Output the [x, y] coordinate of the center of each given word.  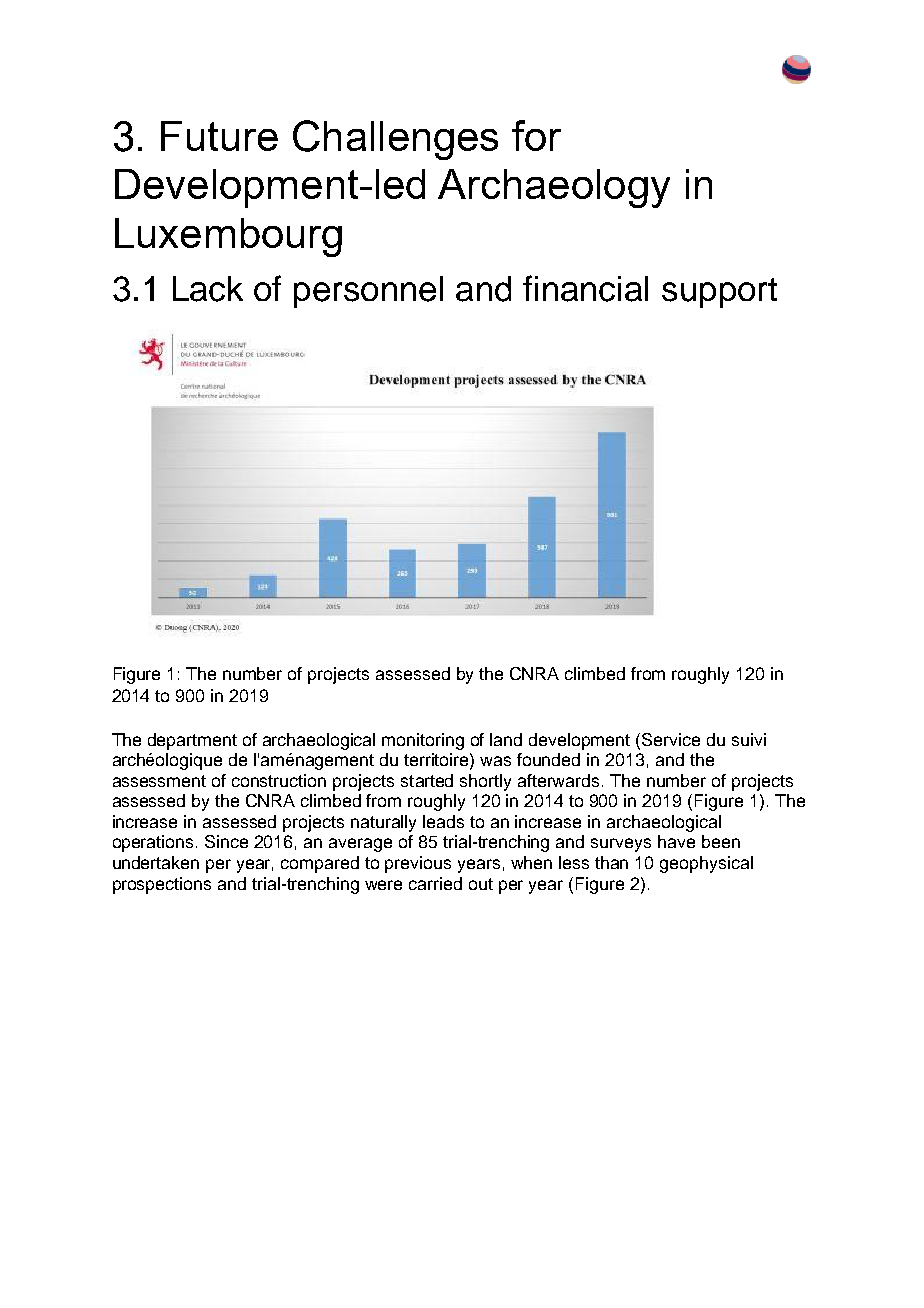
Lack [208, 289]
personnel [368, 292]
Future [219, 136]
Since [226, 841]
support [719, 293]
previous [418, 864]
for [536, 135]
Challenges [395, 140]
